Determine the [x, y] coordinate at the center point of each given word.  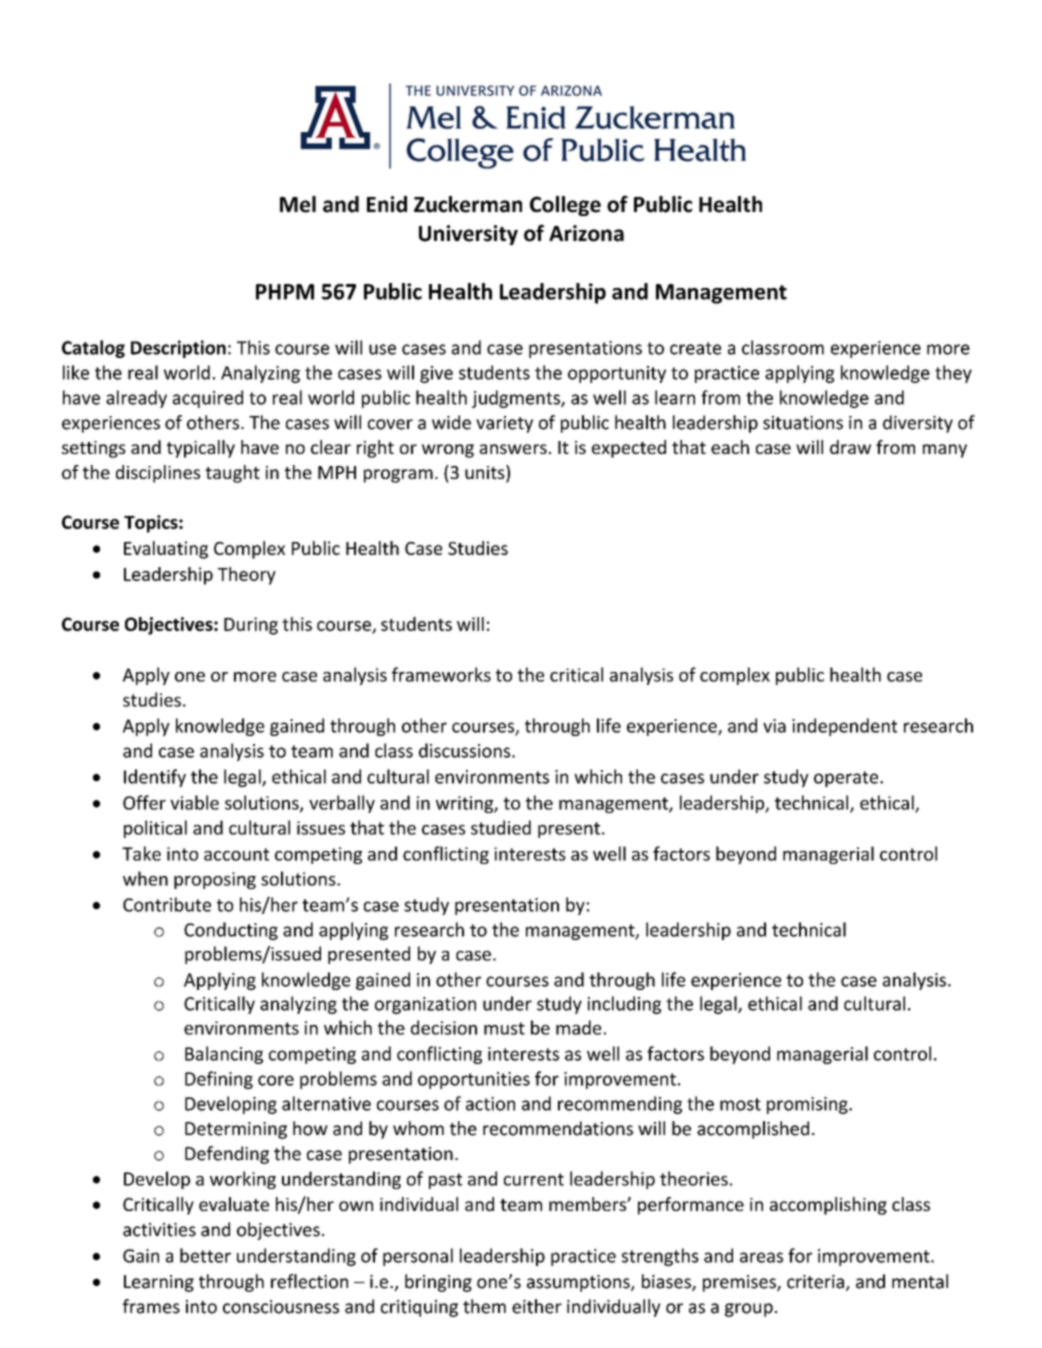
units [486, 473]
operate [847, 779]
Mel [298, 204]
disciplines [158, 474]
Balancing [224, 1055]
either [537, 1306]
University [468, 235]
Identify [155, 778]
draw [850, 447]
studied [501, 827]
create [695, 348]
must [504, 1028]
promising [808, 1105]
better [205, 1255]
